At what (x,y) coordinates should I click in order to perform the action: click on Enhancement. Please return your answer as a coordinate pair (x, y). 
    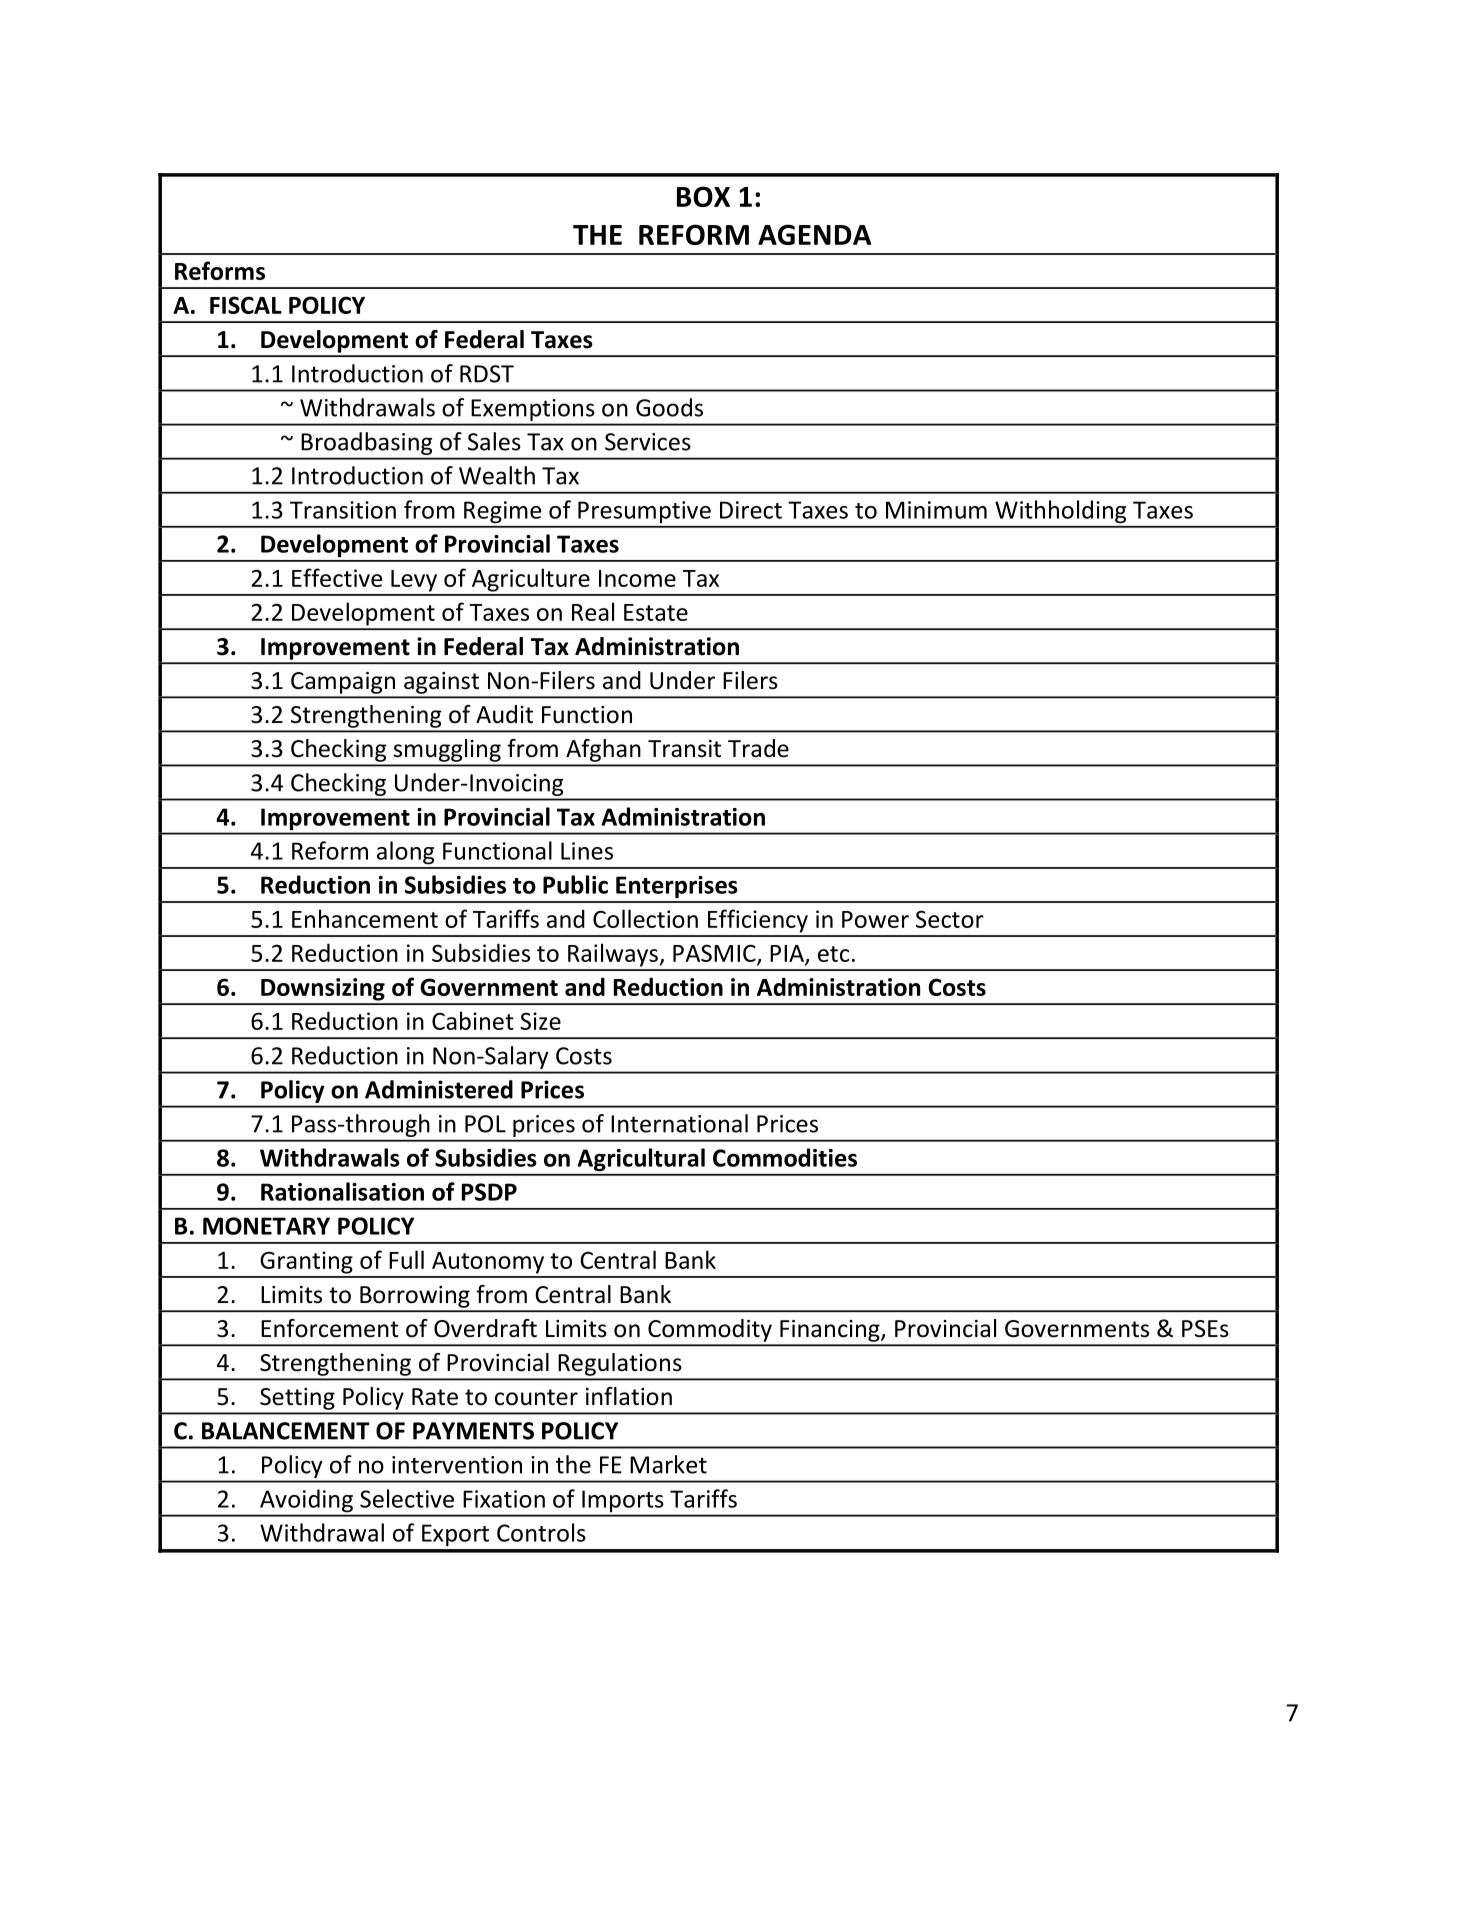
    Looking at the image, I should click on (365, 918).
